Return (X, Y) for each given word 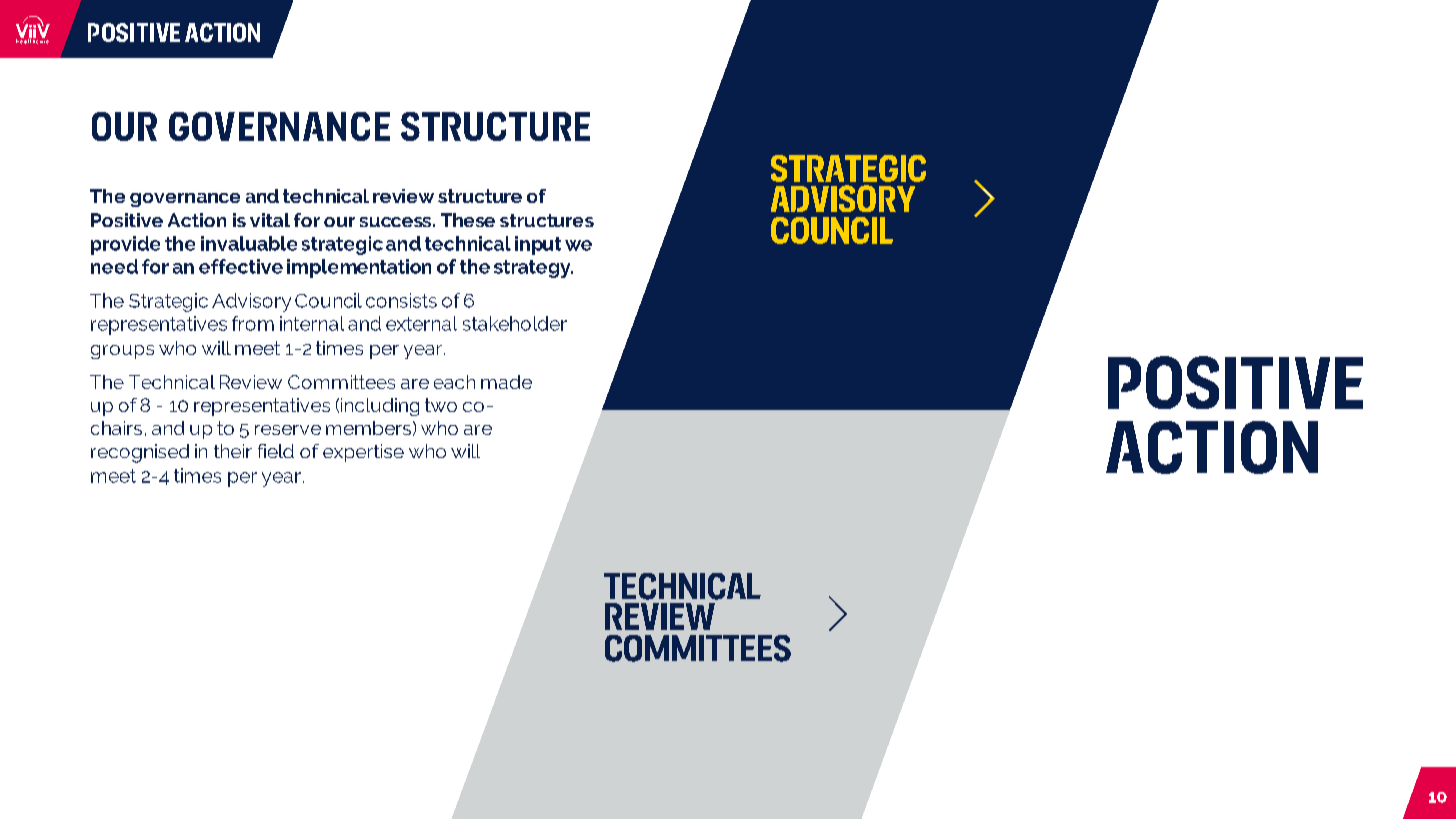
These (468, 220)
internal (312, 323)
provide (125, 245)
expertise (363, 453)
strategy (533, 269)
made (506, 382)
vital (270, 220)
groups (122, 352)
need (114, 266)
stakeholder (515, 323)
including (380, 407)
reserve (288, 430)
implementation (359, 268)
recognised (140, 453)
